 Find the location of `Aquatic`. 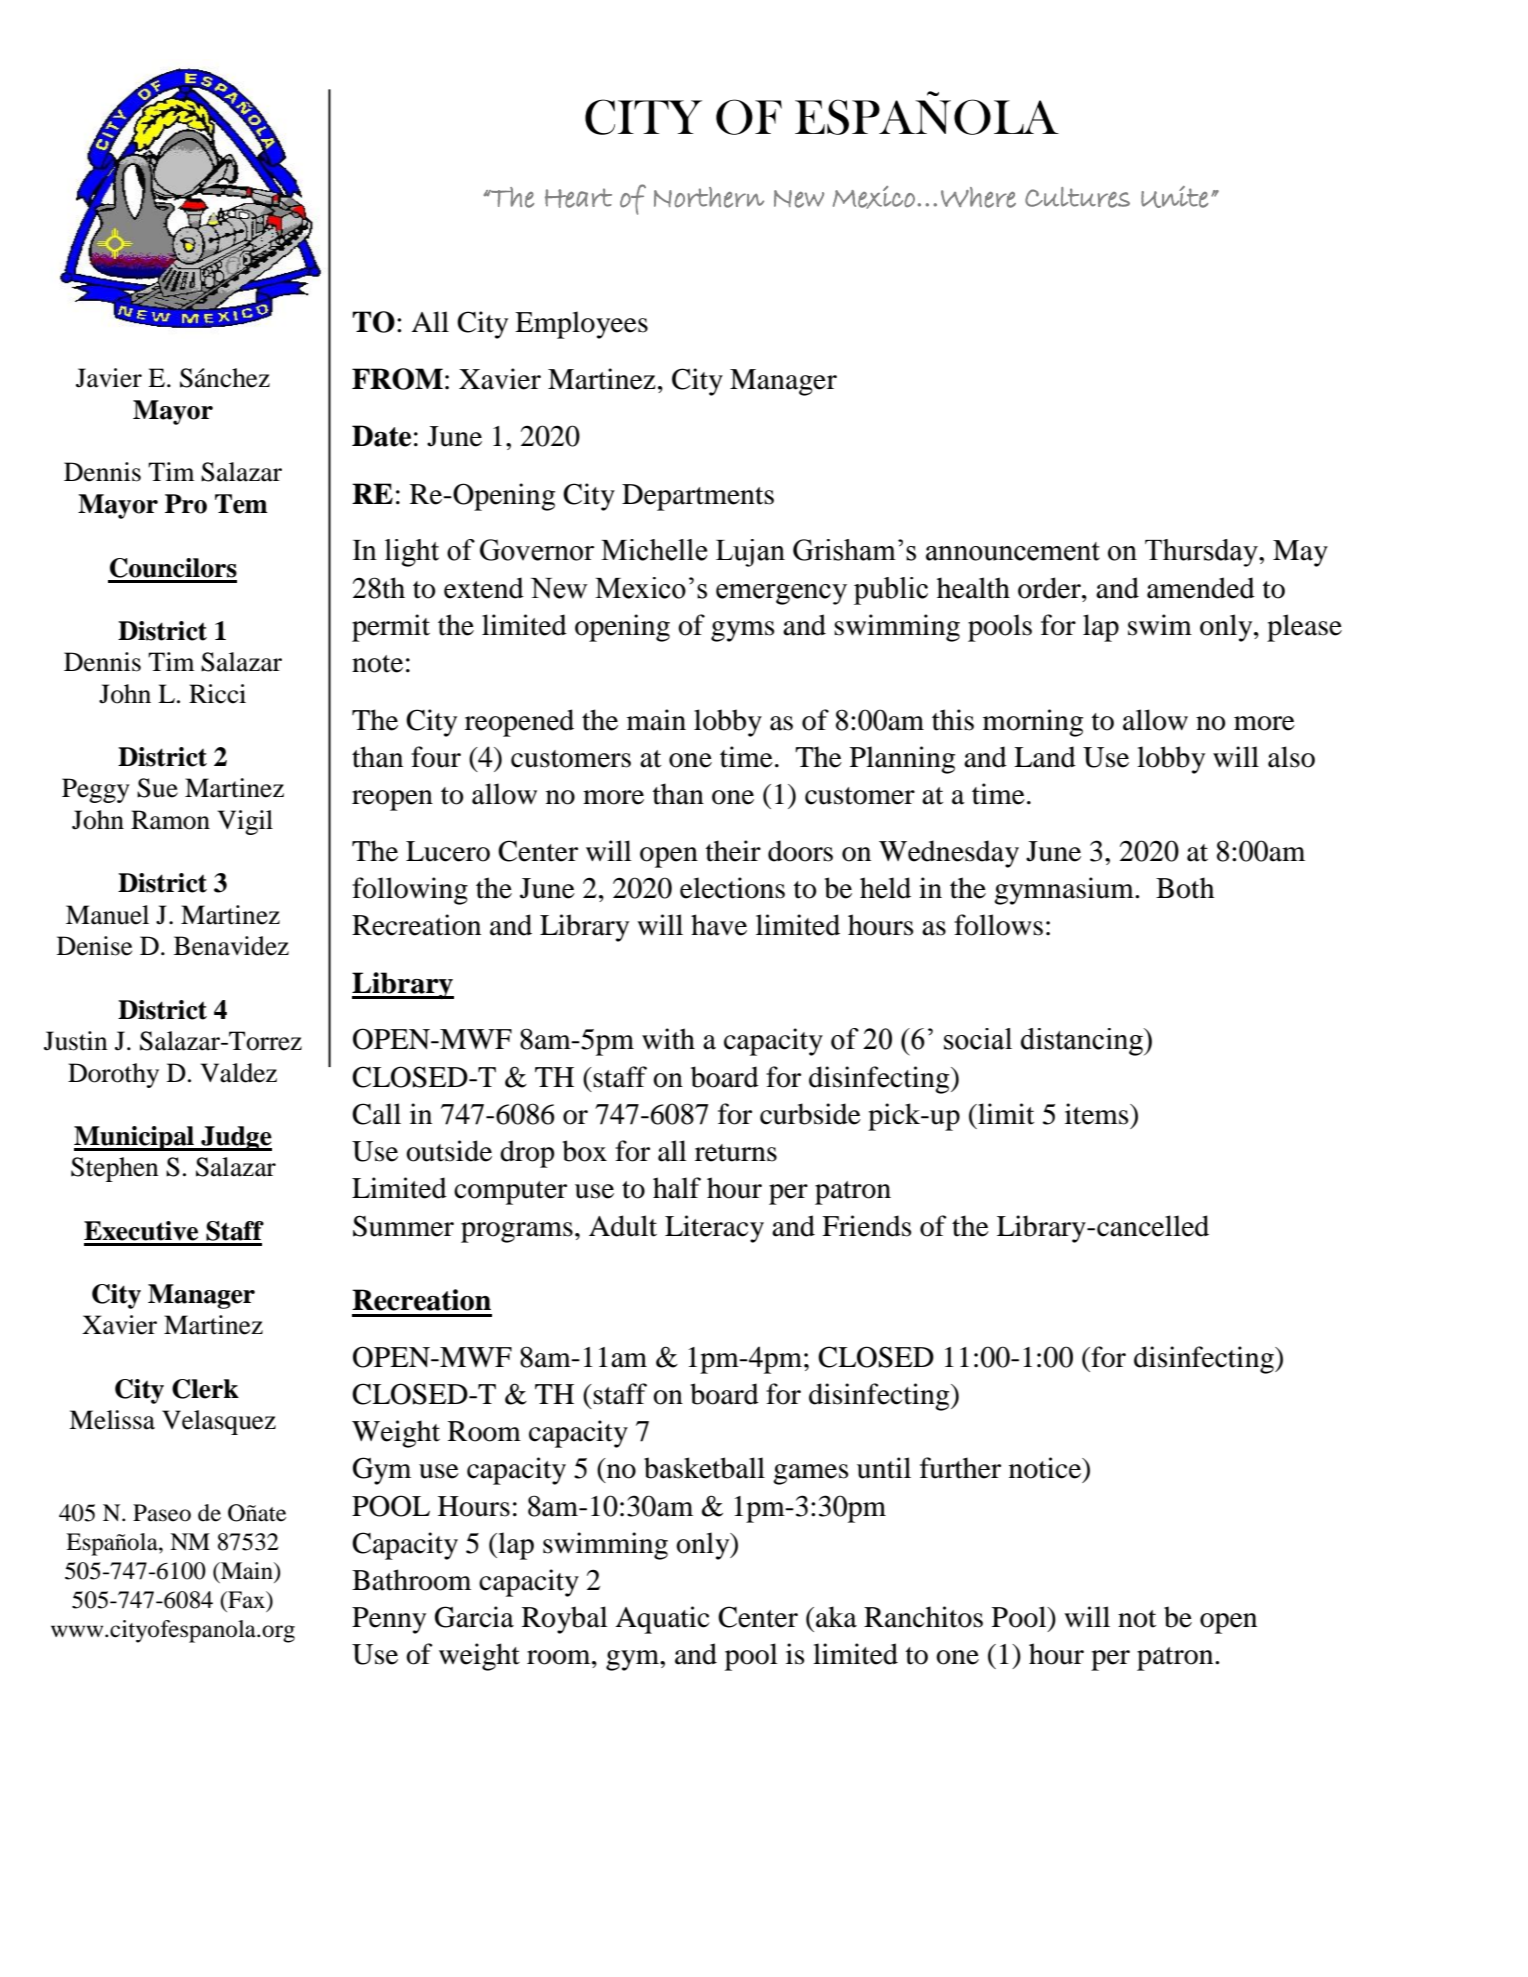

Aquatic is located at coordinates (662, 1620).
